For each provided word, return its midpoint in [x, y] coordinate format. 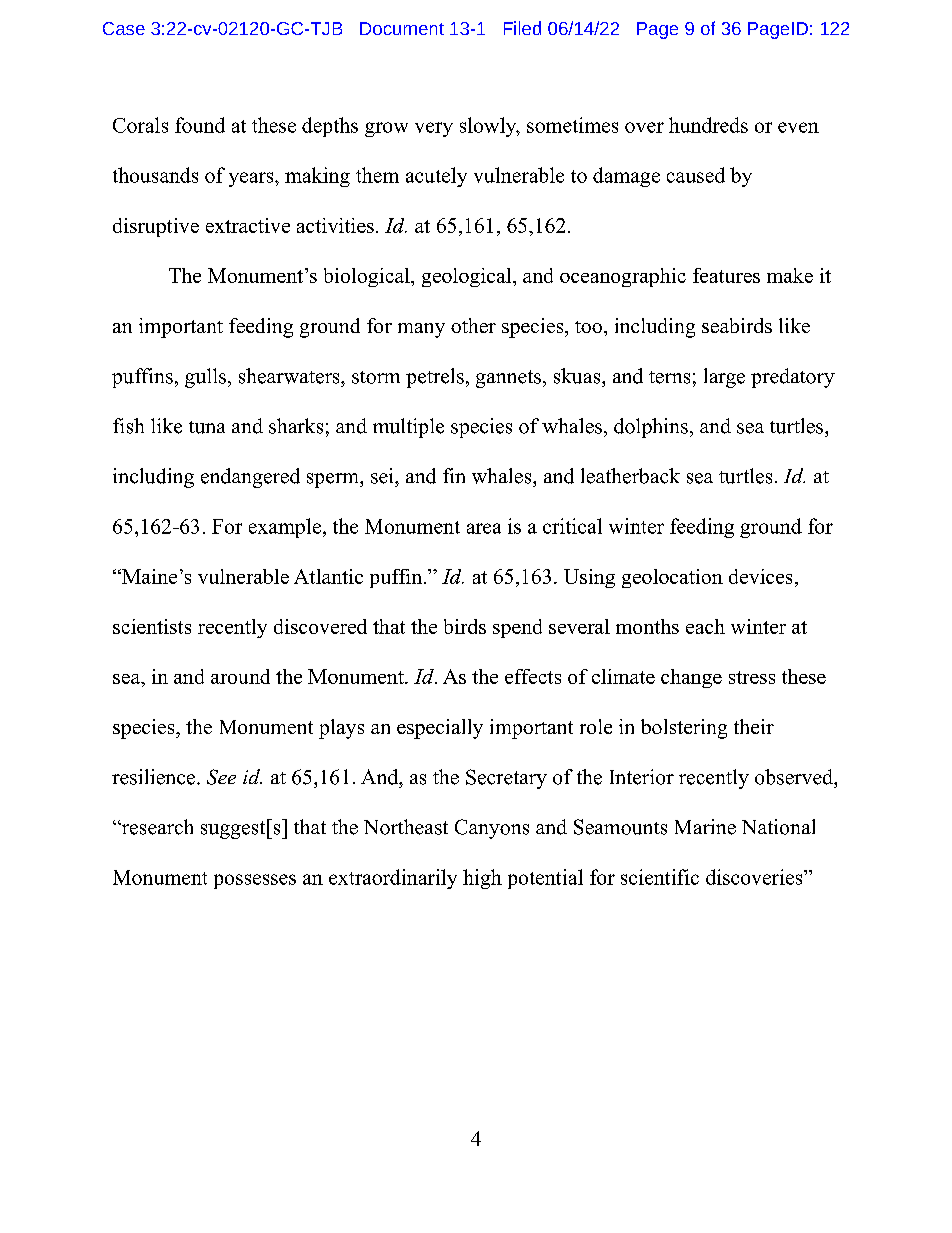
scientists [152, 626]
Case [124, 28]
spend [517, 628]
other [473, 325]
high [482, 879]
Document [402, 28]
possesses [255, 881]
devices [760, 576]
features [726, 275]
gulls [205, 378]
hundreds [708, 125]
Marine [705, 827]
